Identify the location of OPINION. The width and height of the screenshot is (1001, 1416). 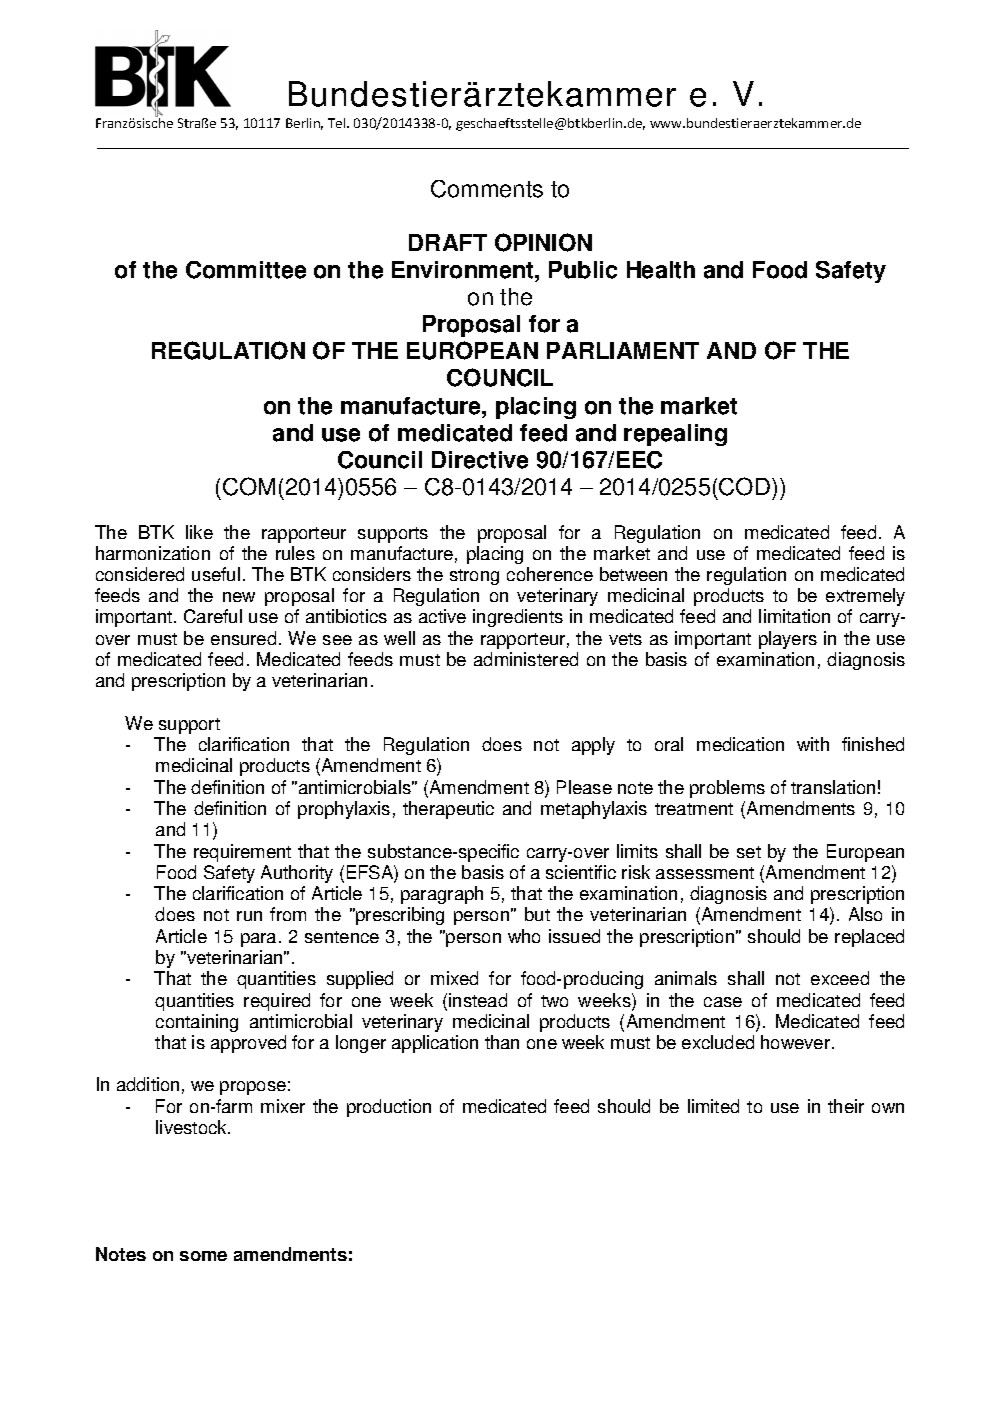
(543, 242).
